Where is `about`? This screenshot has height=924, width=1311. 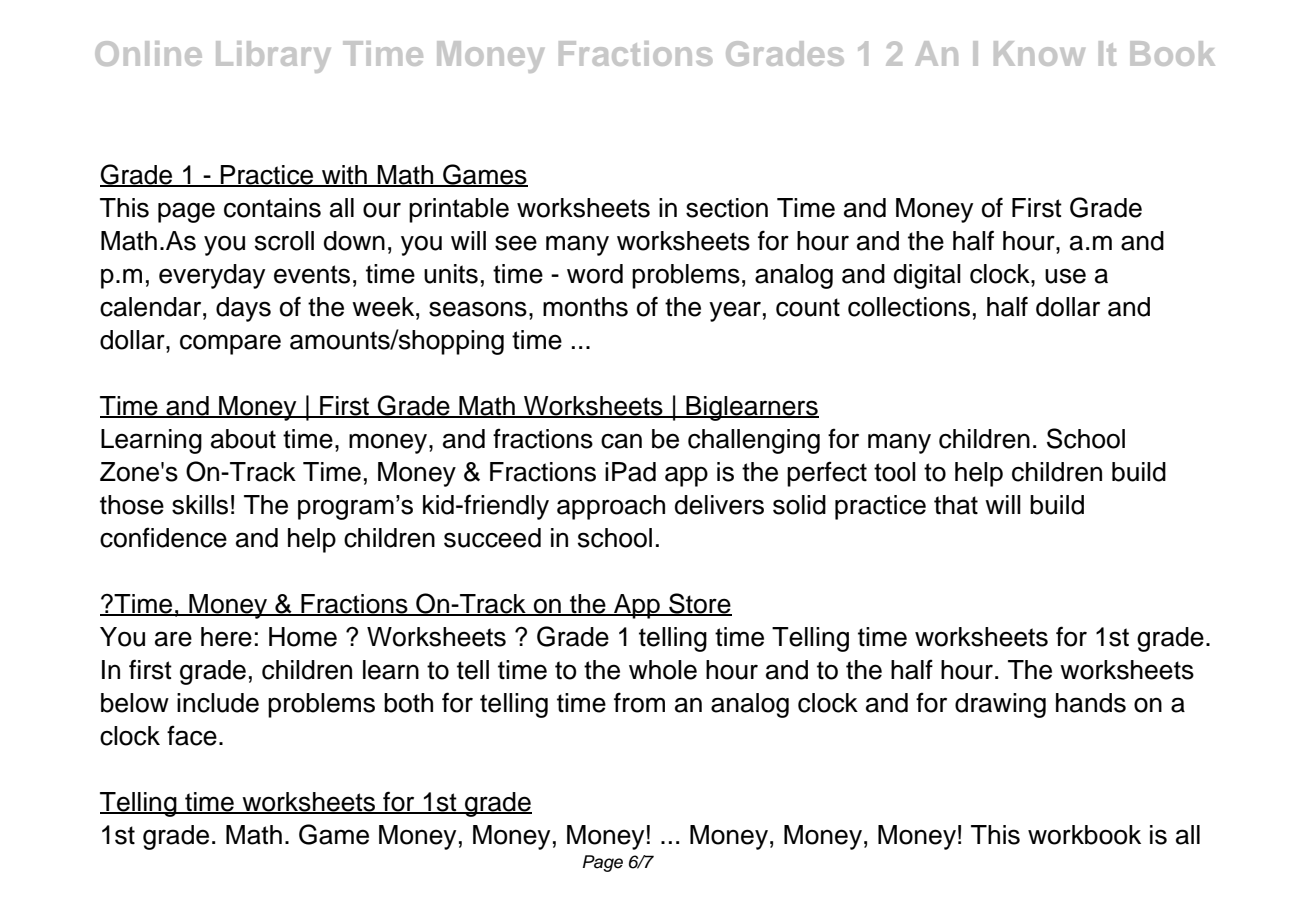
about is located at coordinates (243, 439).
